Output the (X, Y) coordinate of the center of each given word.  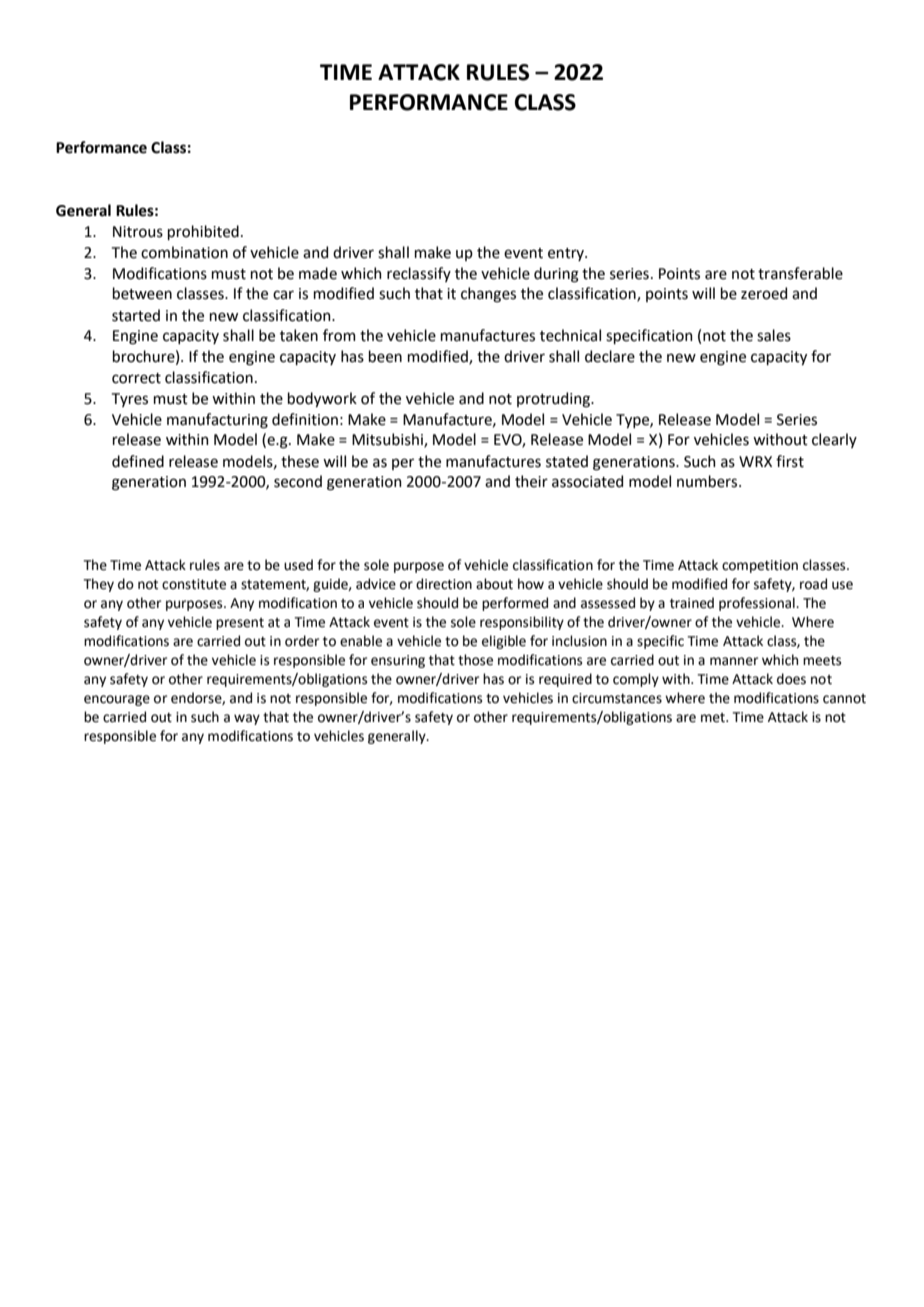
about (494, 584)
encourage (117, 700)
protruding (554, 400)
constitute (194, 584)
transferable (800, 273)
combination (184, 252)
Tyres (130, 400)
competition (760, 566)
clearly (834, 440)
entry (567, 254)
